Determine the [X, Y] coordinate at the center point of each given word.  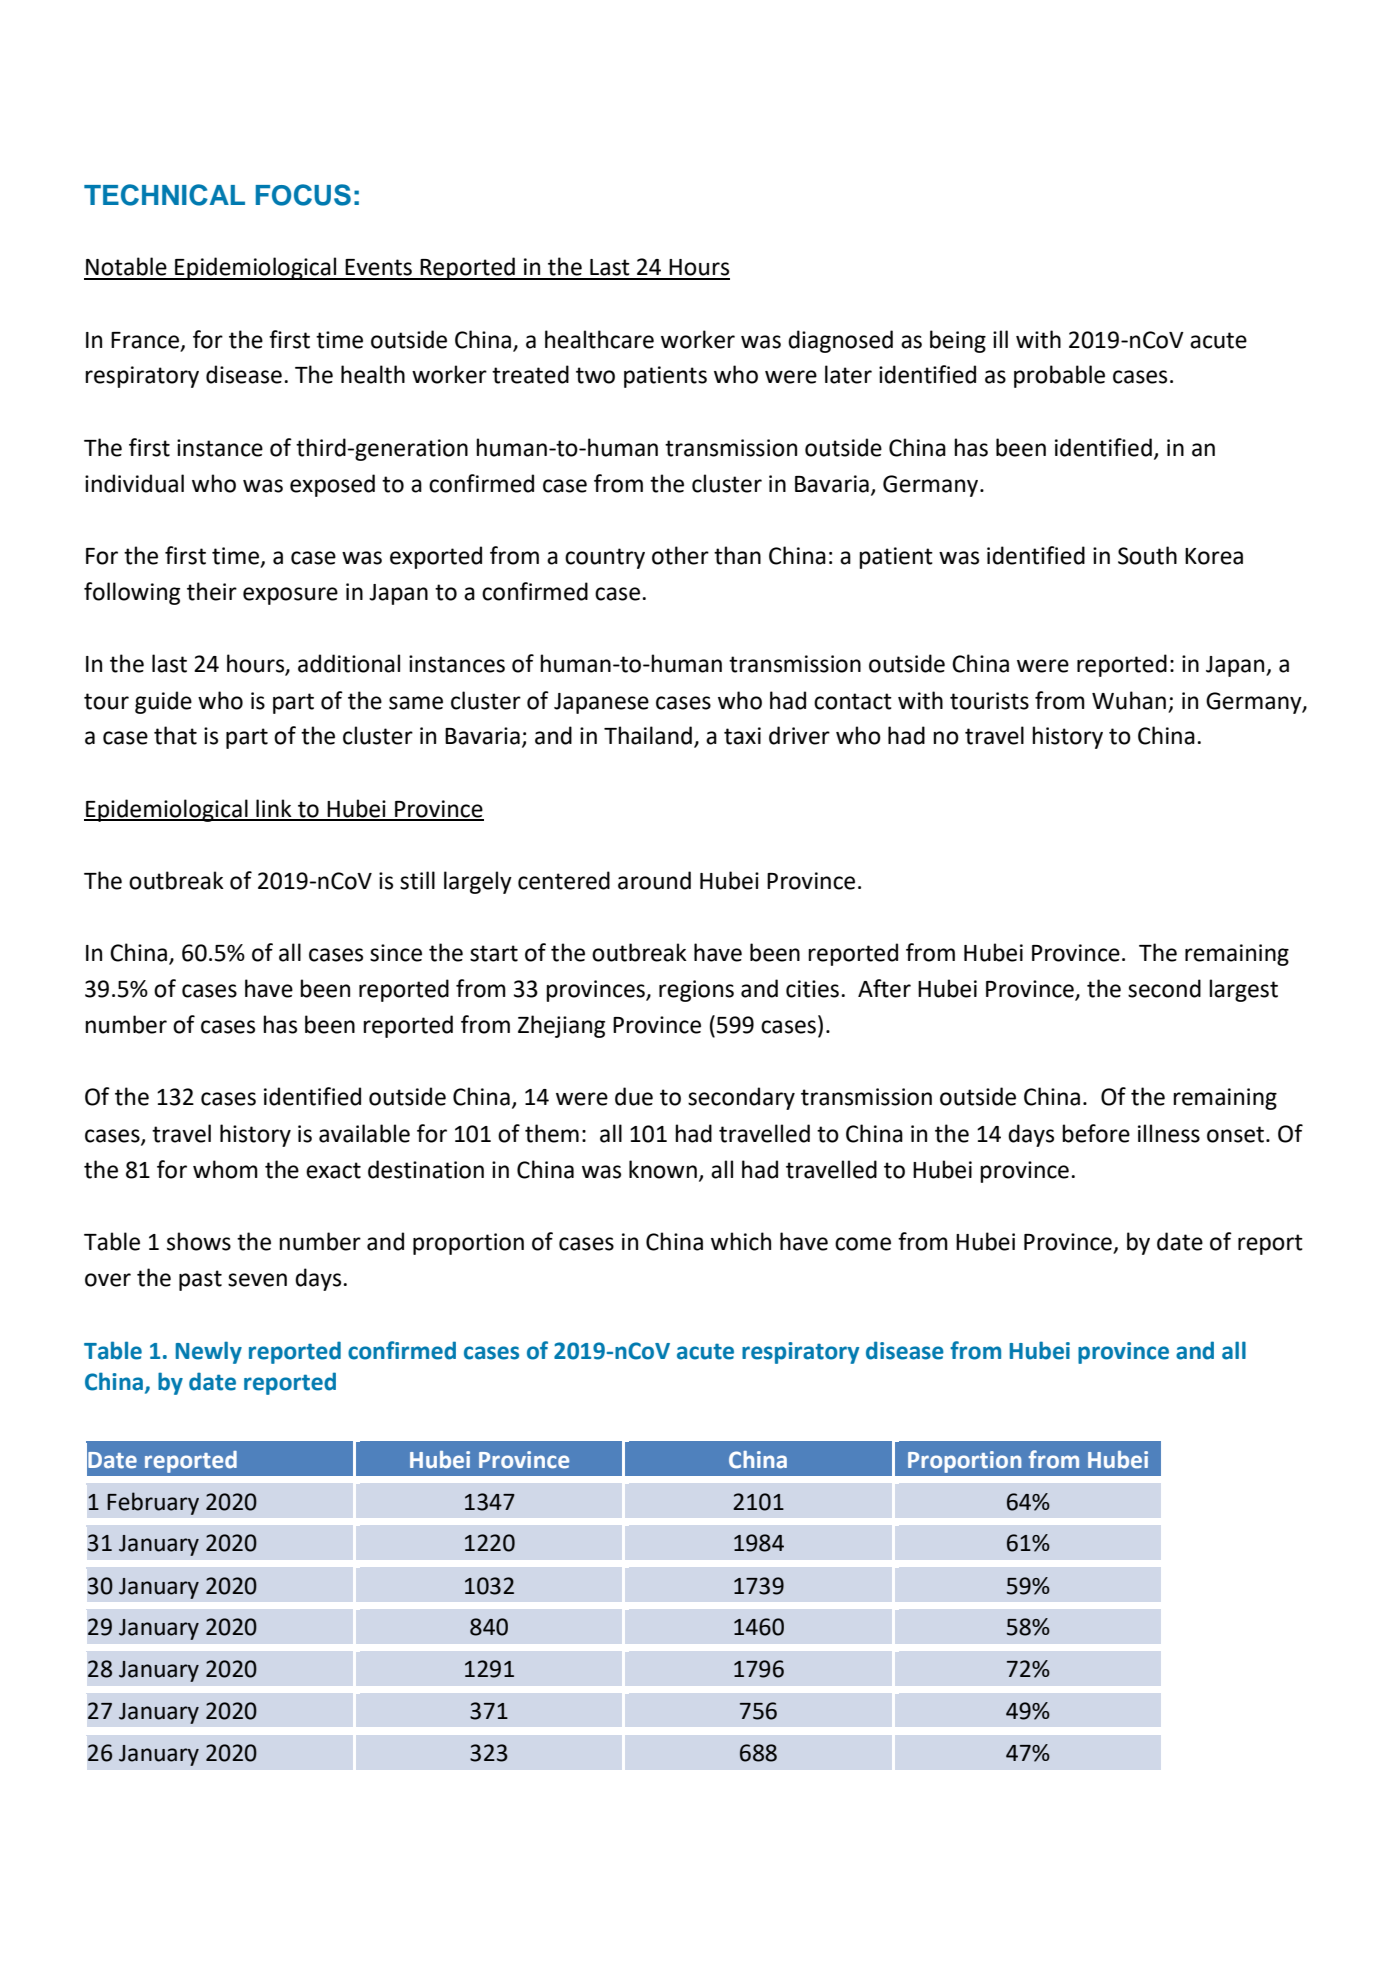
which [741, 1241]
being [958, 341]
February [153, 1503]
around [654, 880]
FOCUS [303, 195]
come [863, 1244]
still [417, 880]
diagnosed [840, 341]
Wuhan [1129, 700]
